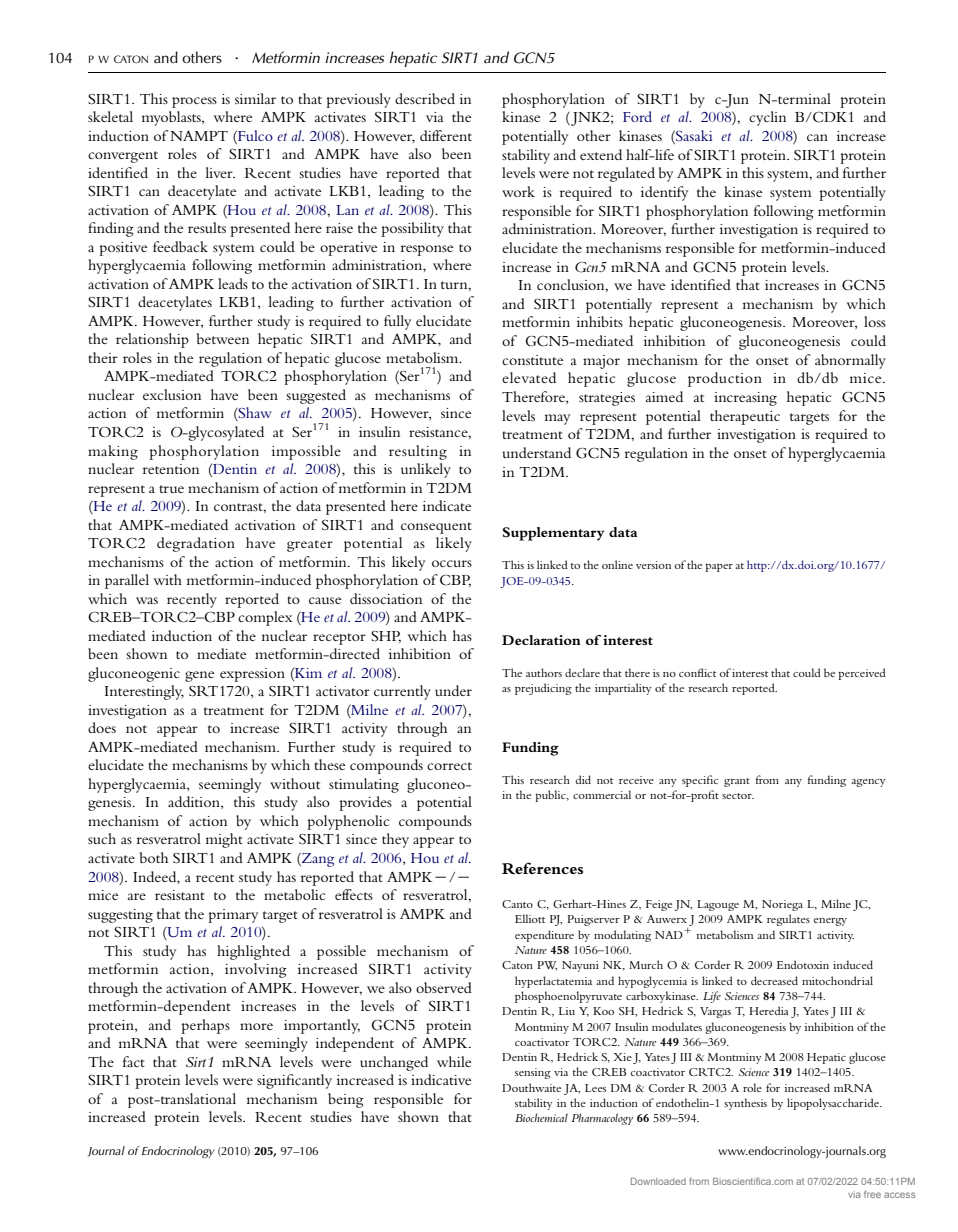 This screenshot has width=958, height=1232. Describe the element at coordinates (850, 361) in the screenshot. I see `abnormally` at that location.
